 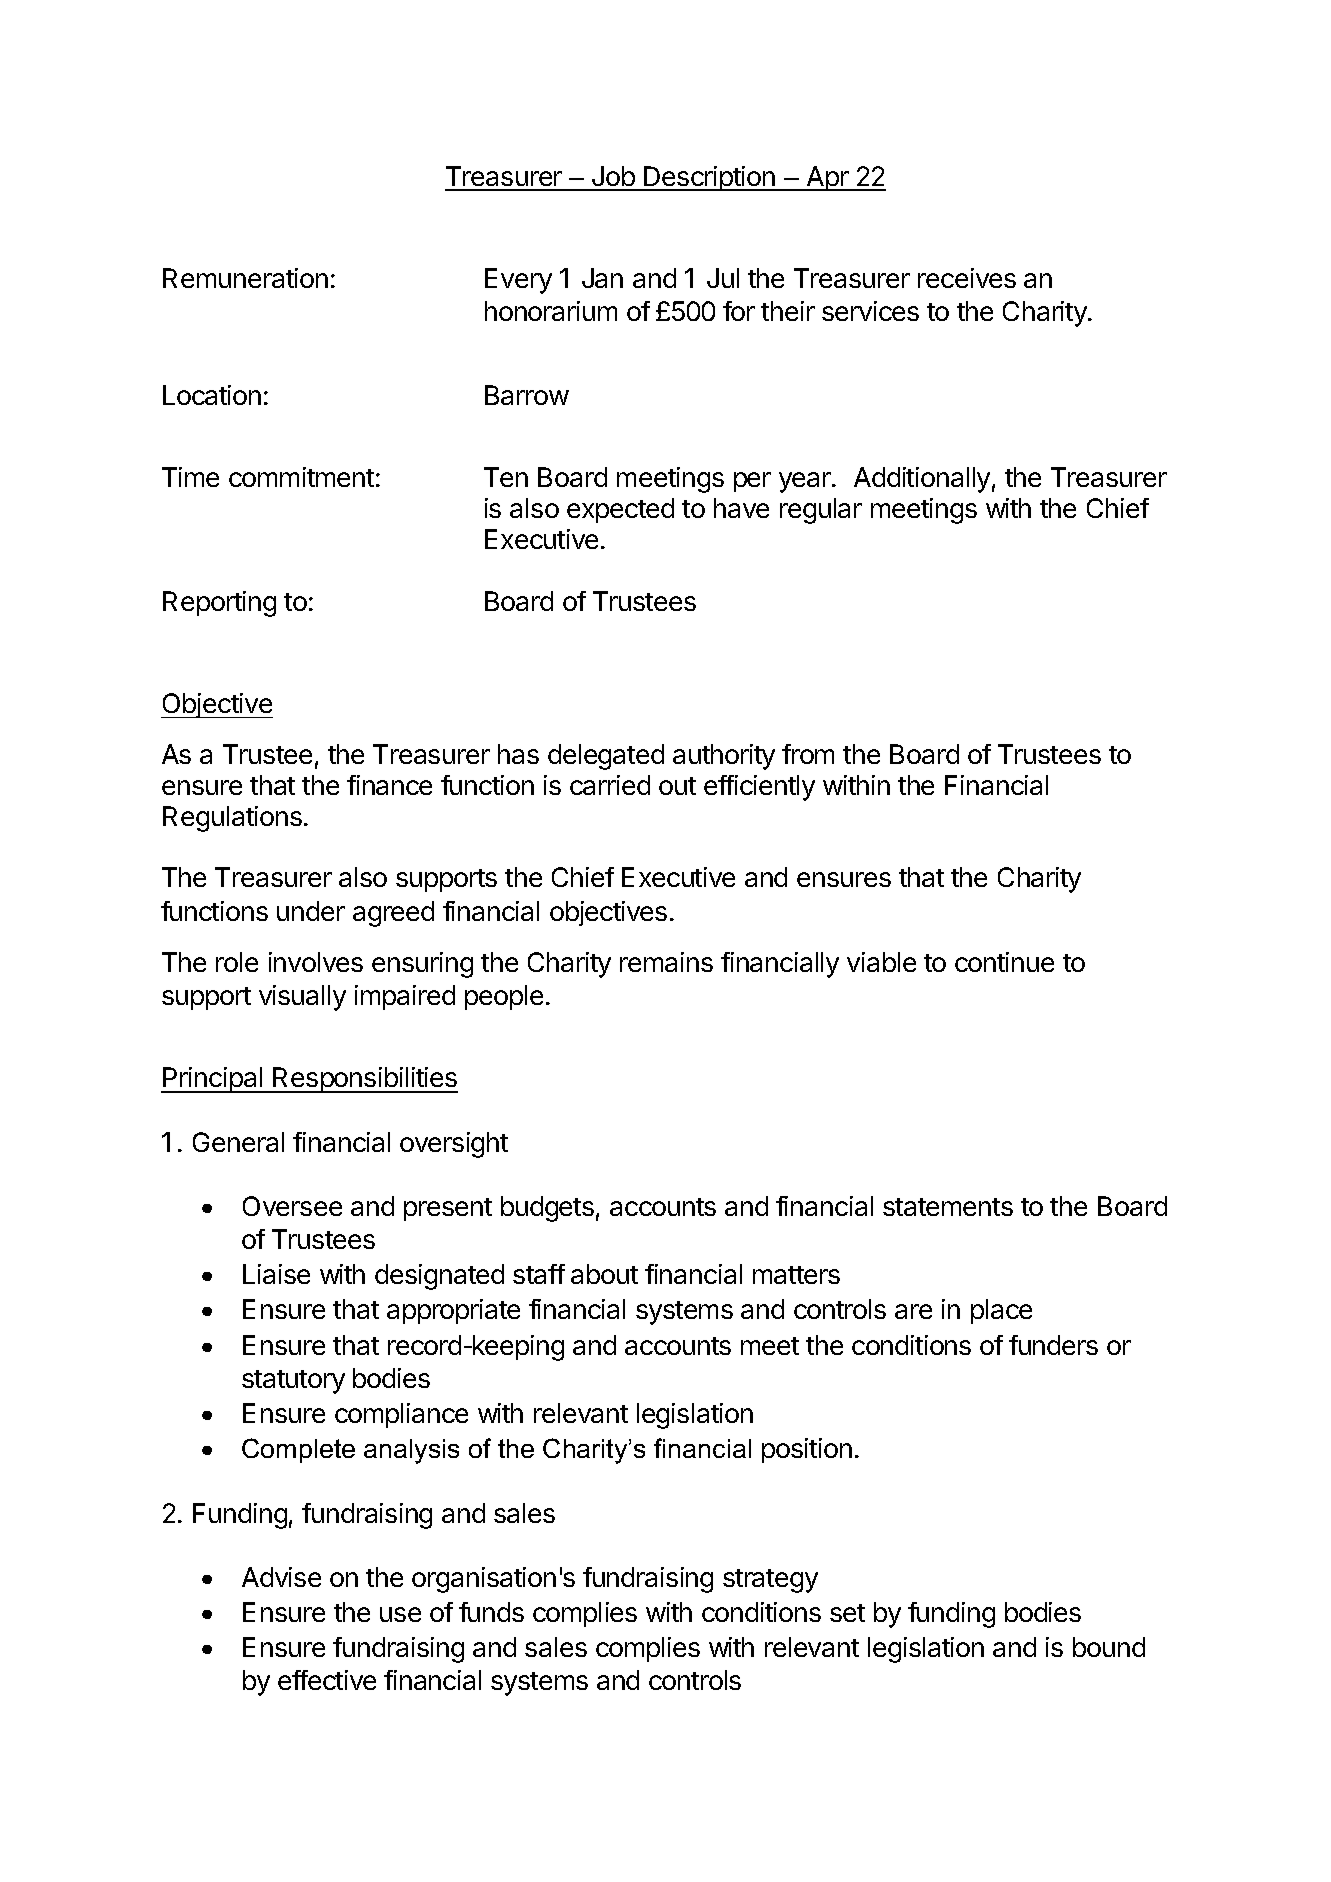 I want to click on receives, so click(x=967, y=278).
